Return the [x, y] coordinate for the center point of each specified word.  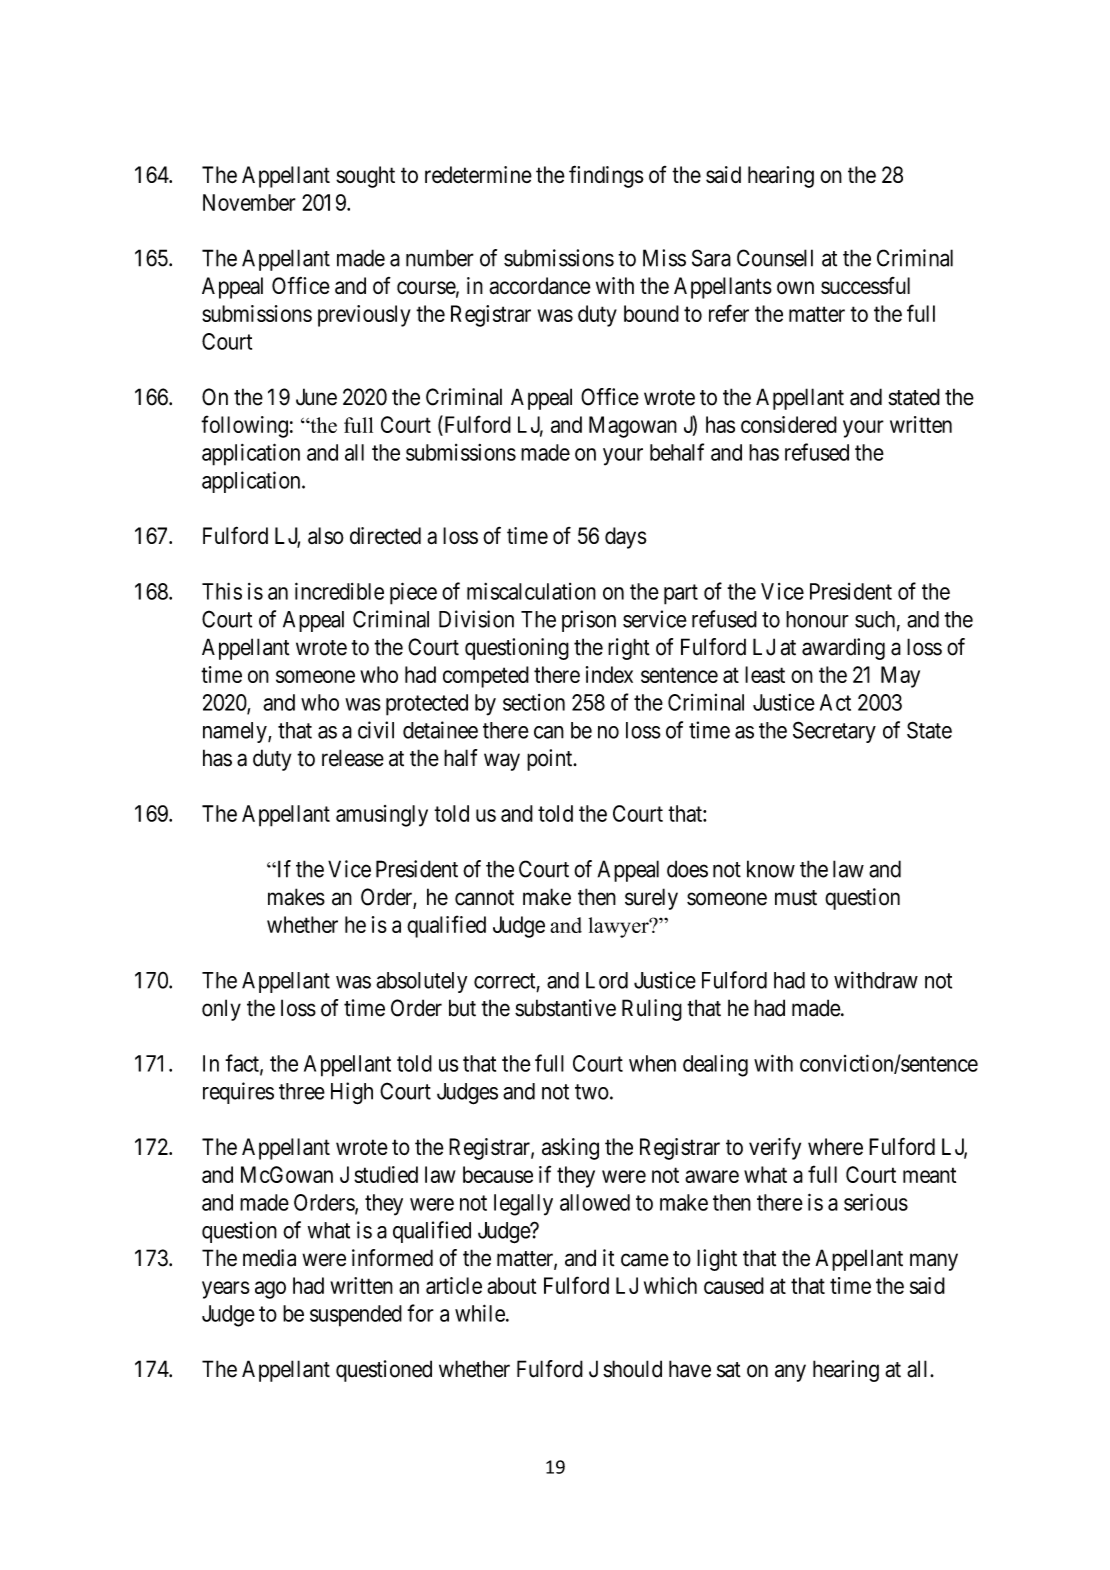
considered [789, 424]
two [592, 1092]
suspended [356, 1316]
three [302, 1091]
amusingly [382, 816]
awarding [843, 649]
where [835, 1146]
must [796, 898]
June [316, 397]
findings [606, 176]
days [626, 538]
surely [651, 899]
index [609, 674]
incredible [339, 591]
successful [865, 285]
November [249, 202]
